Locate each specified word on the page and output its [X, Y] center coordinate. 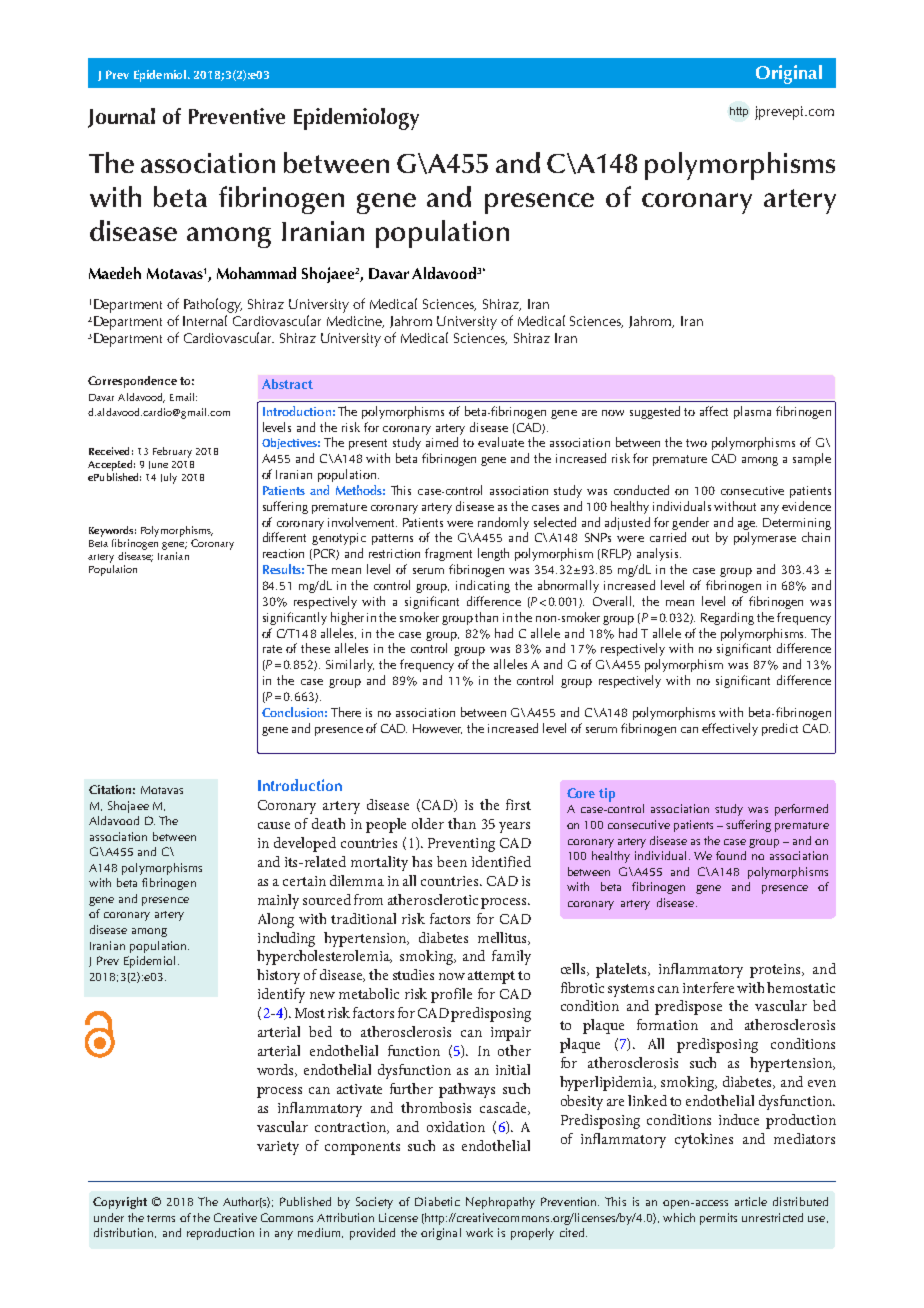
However [437, 729]
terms [161, 1218]
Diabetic [437, 1201]
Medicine [355, 322]
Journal [121, 118]
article [751, 1201]
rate [272, 649]
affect [714, 411]
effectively [730, 729]
